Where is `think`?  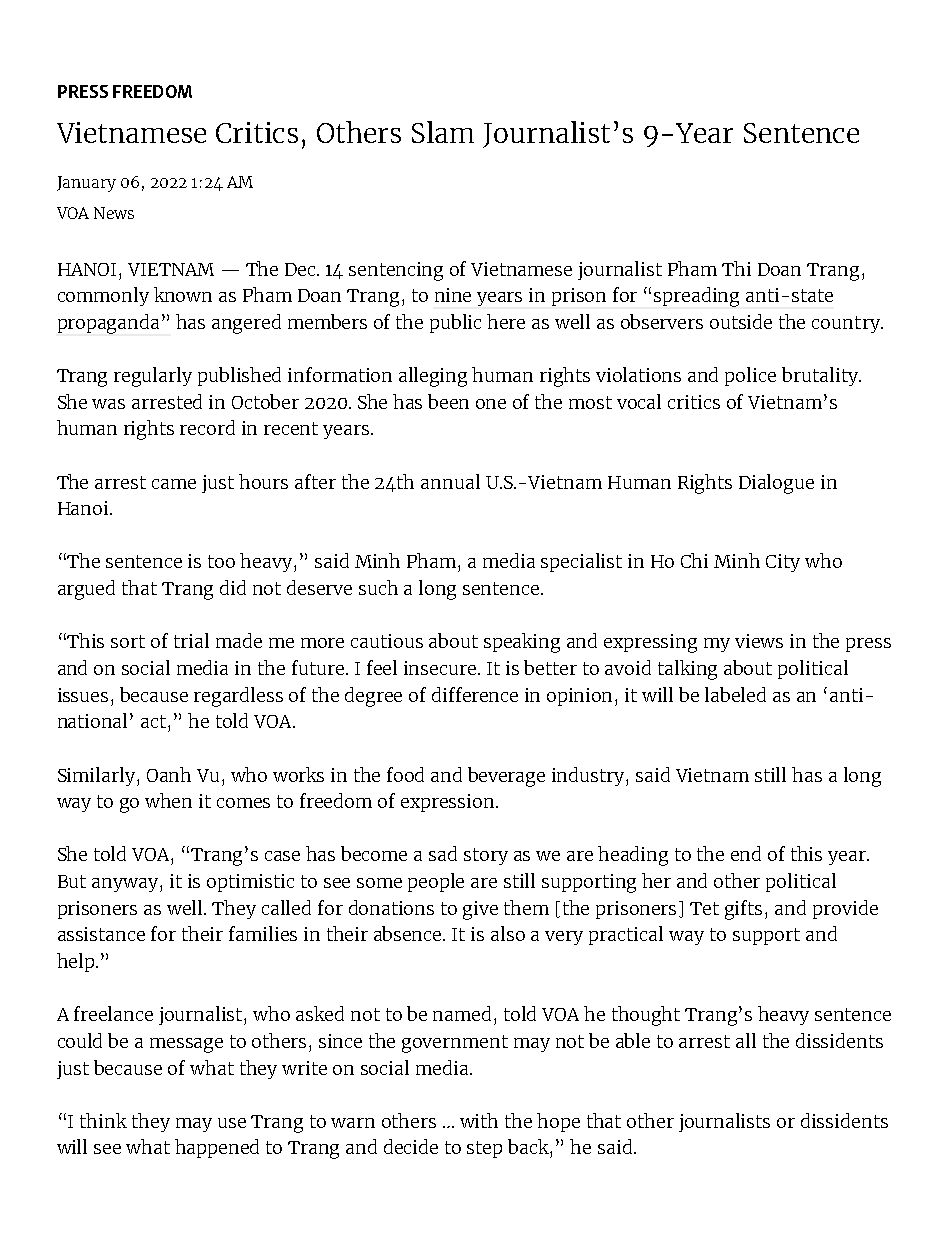
think is located at coordinates (103, 1120).
